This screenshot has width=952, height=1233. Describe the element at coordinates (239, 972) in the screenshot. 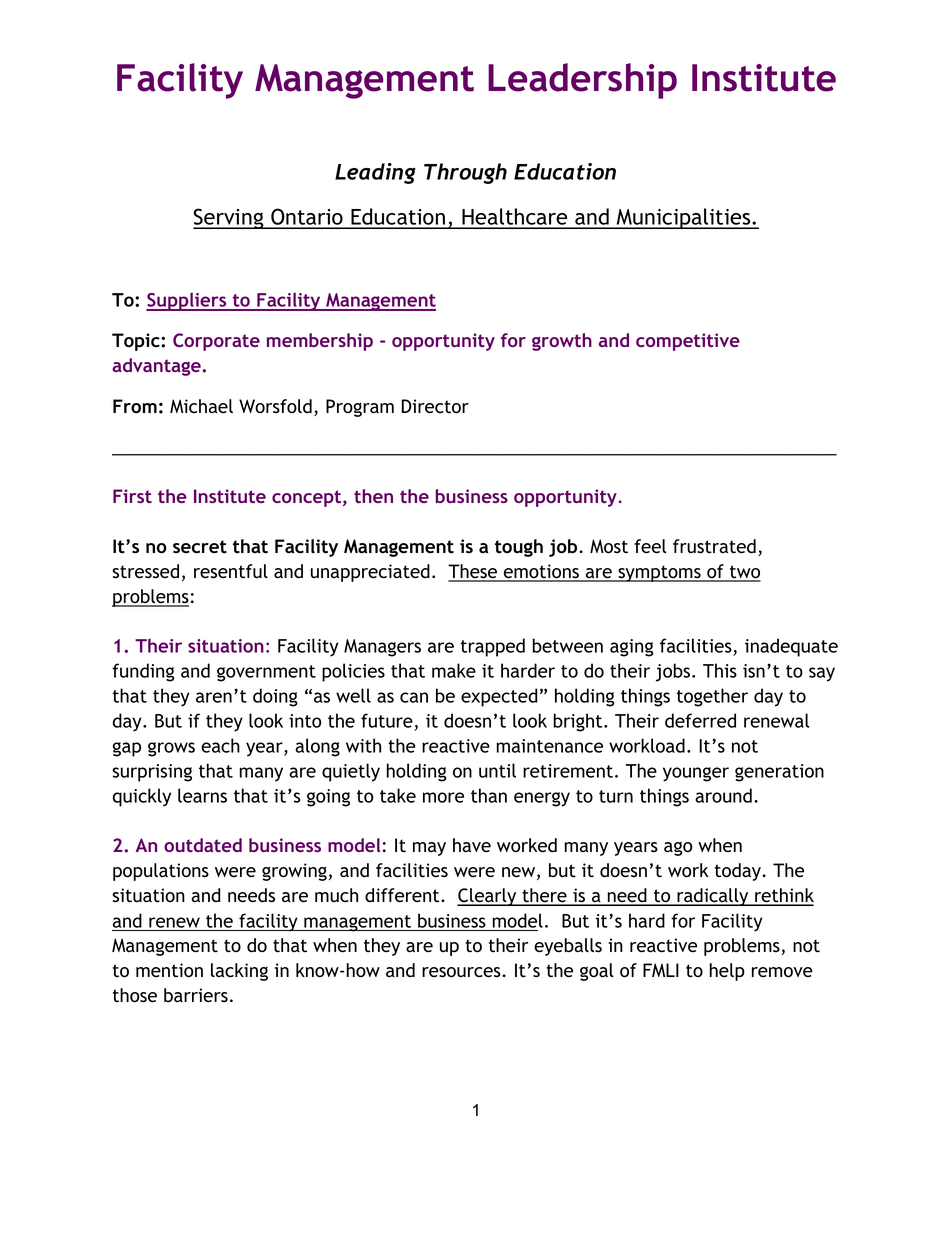

I see `lacking` at that location.
